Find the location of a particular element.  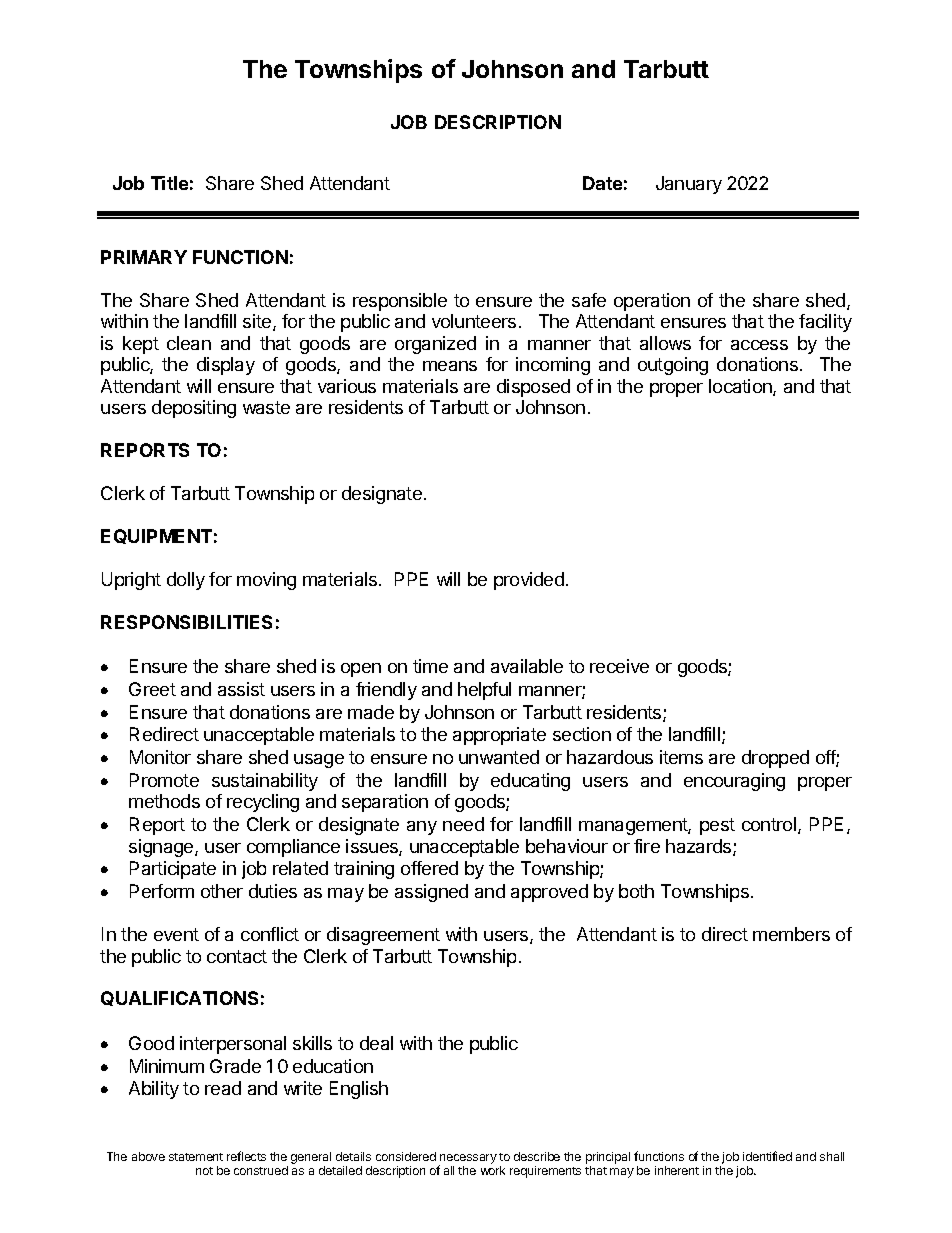

provided is located at coordinates (529, 581).
